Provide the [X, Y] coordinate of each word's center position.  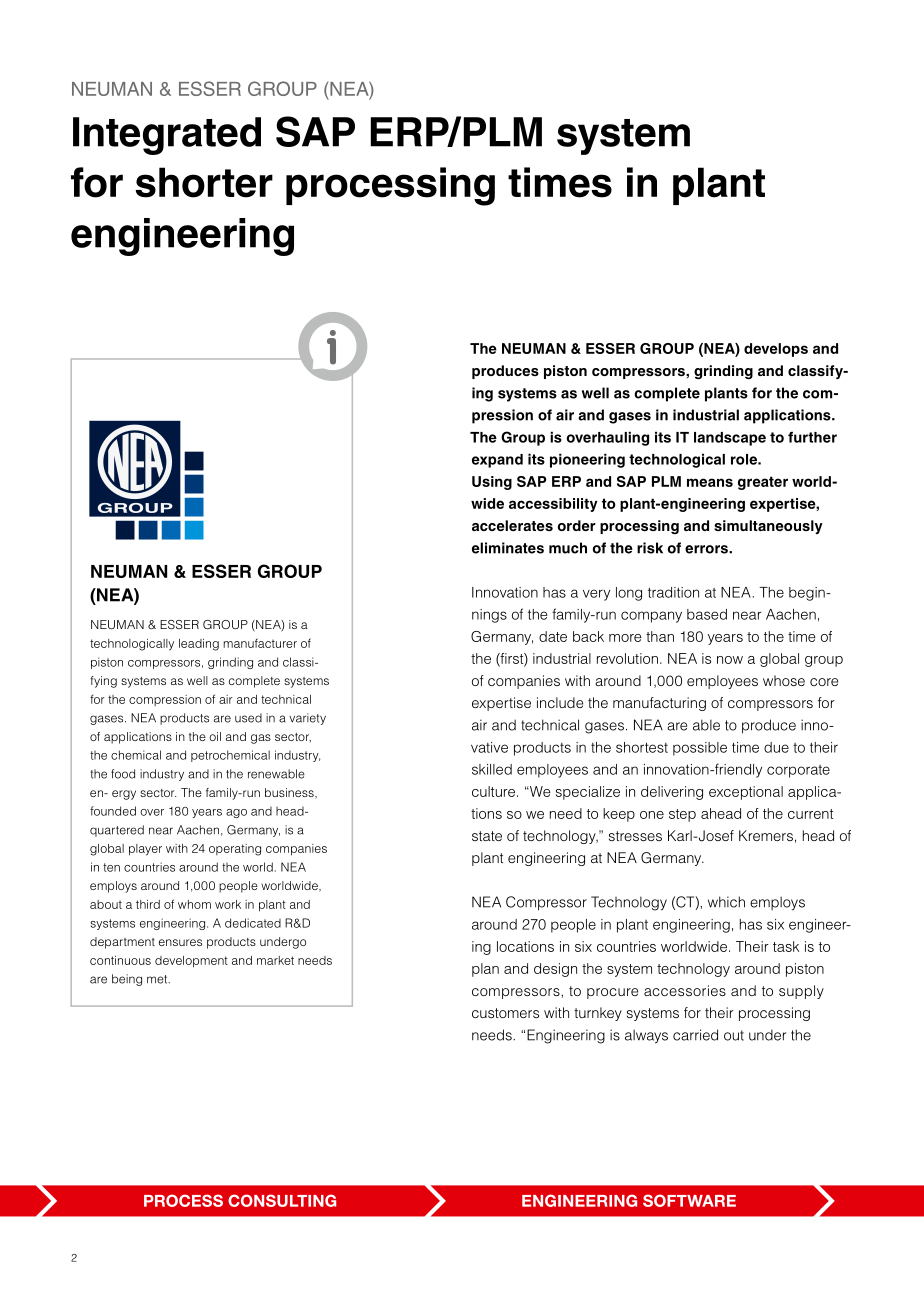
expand [497, 461]
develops [776, 350]
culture [493, 791]
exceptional [746, 793]
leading [199, 645]
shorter [204, 182]
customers [505, 1013]
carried [695, 1035]
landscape [730, 439]
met [158, 979]
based [707, 614]
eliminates [508, 548]
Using [492, 483]
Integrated [167, 136]
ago [236, 813]
